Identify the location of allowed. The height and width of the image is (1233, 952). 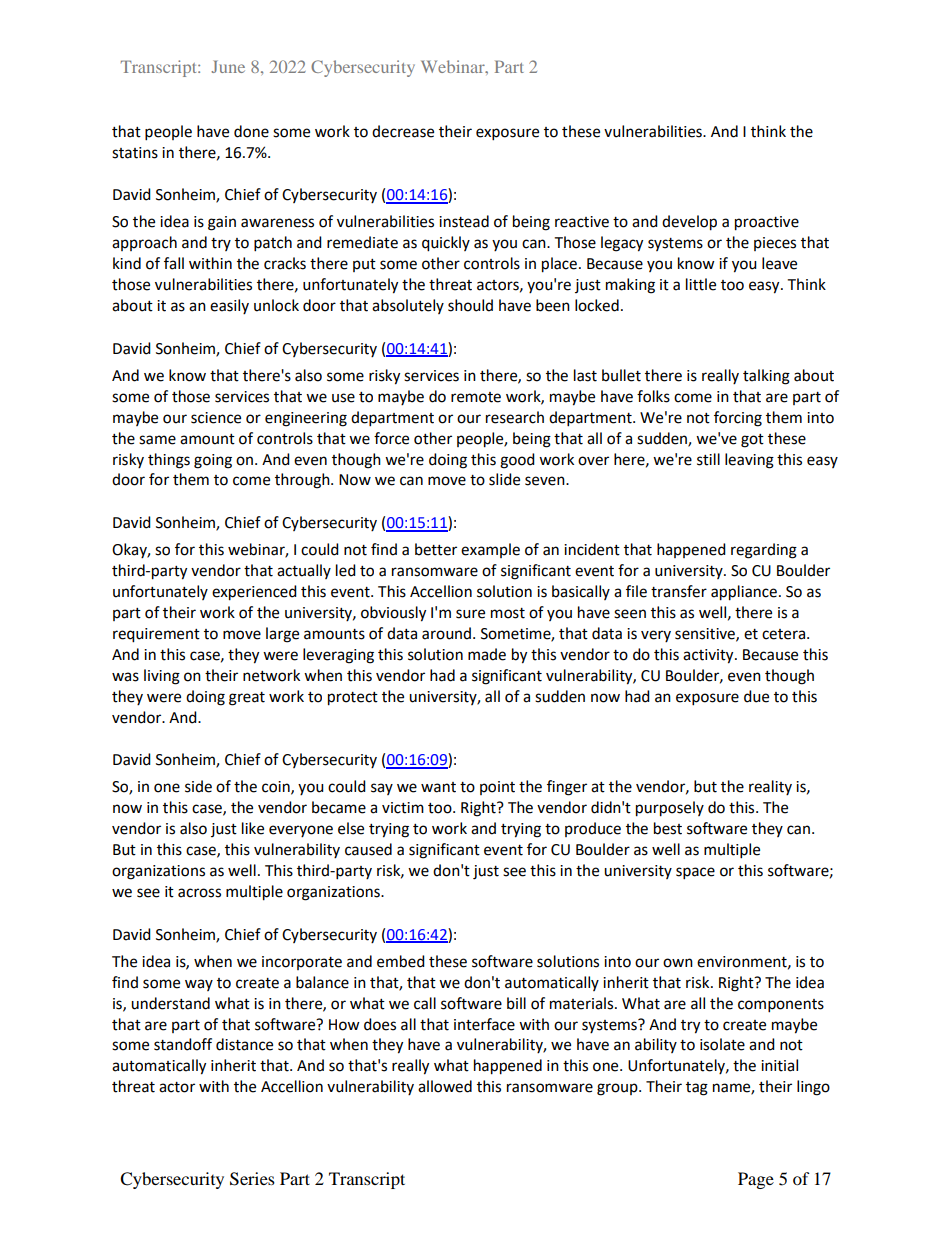
(445, 1086).
